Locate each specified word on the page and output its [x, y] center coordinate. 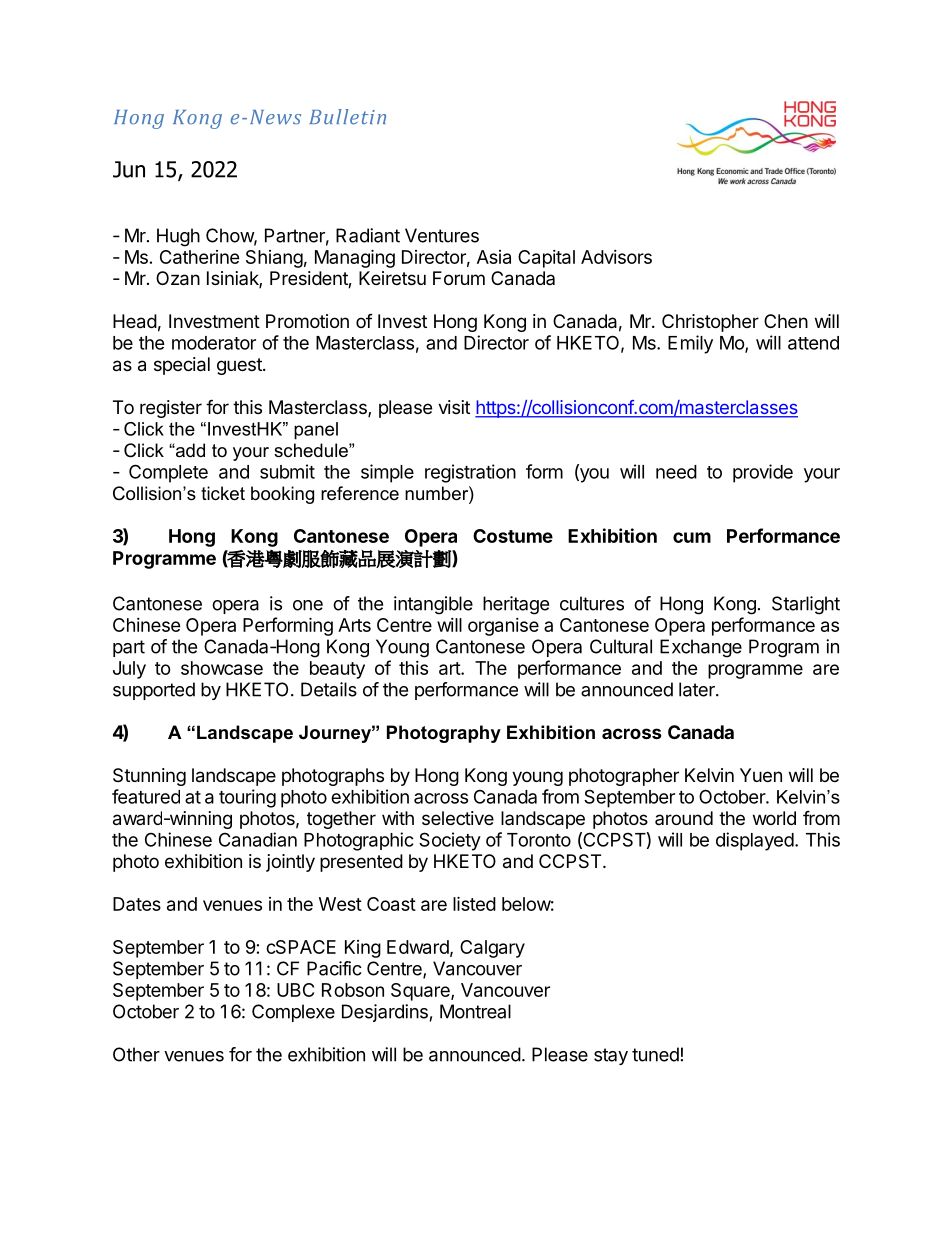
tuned [655, 1054]
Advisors [616, 257]
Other [136, 1054]
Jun [129, 169]
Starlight [806, 605]
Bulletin [347, 116]
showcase [222, 668]
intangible [433, 605]
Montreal [475, 1011]
